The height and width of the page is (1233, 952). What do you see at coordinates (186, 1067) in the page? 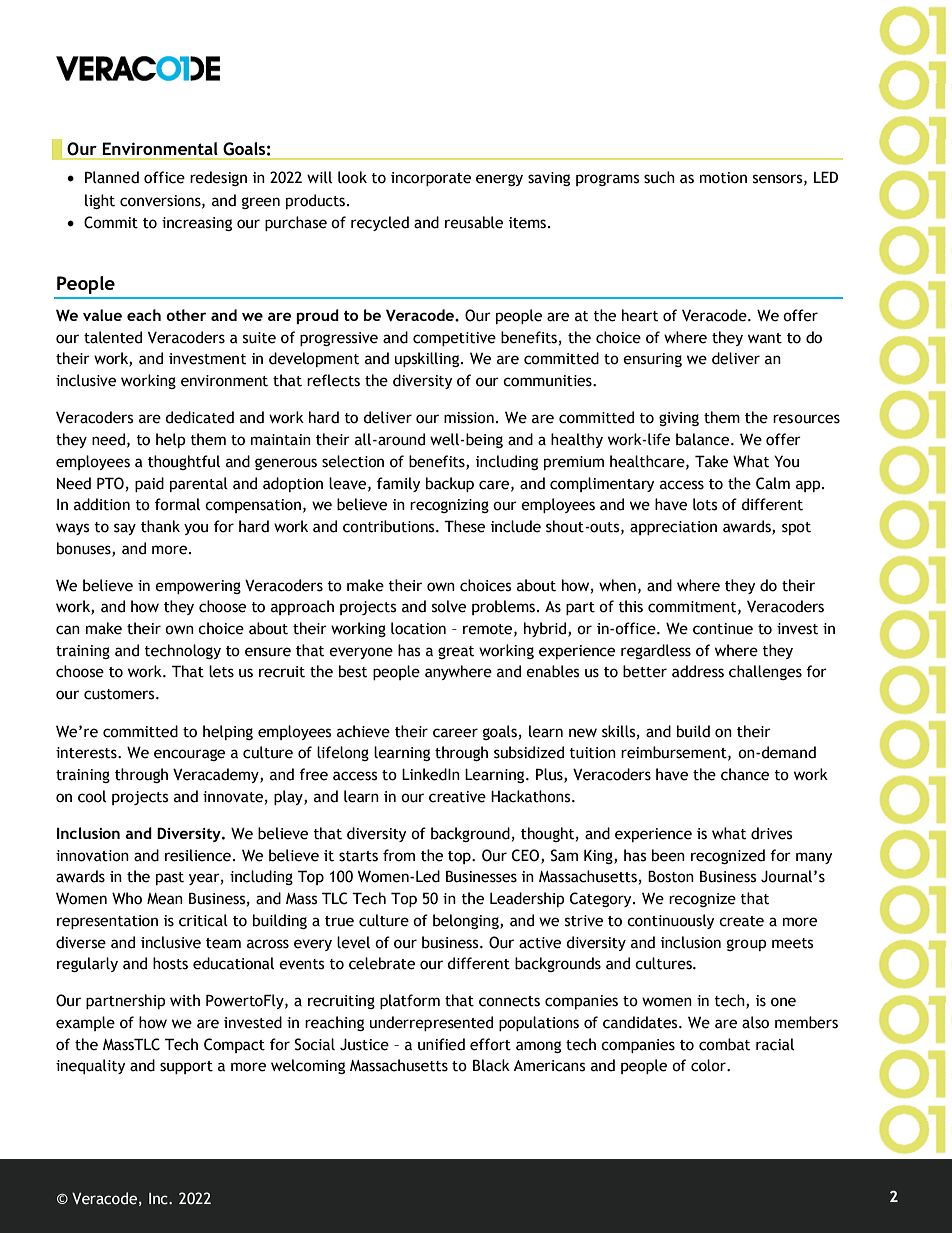
I see `support` at bounding box center [186, 1067].
